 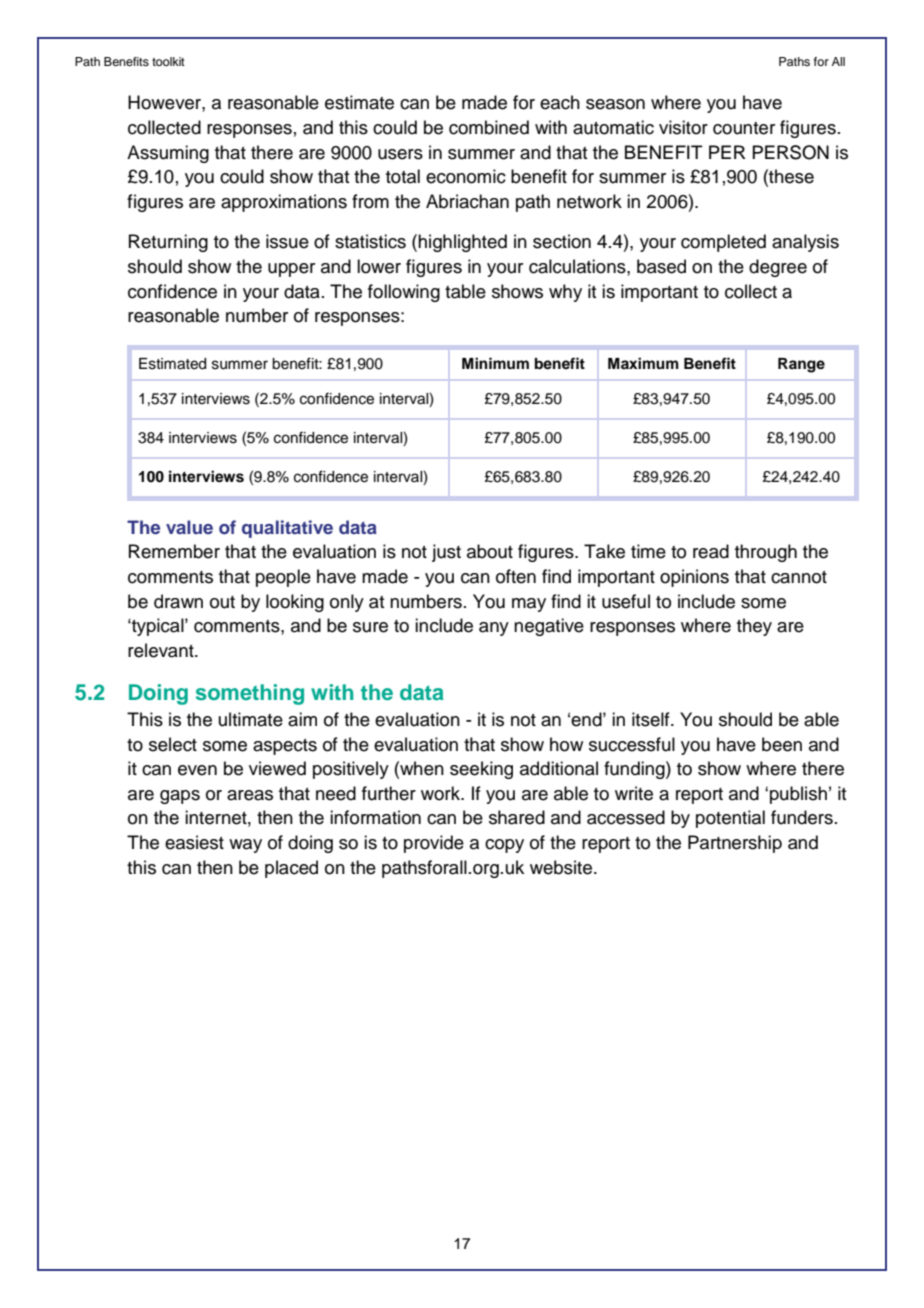 What do you see at coordinates (723, 243) in the screenshot?
I see `completed` at bounding box center [723, 243].
